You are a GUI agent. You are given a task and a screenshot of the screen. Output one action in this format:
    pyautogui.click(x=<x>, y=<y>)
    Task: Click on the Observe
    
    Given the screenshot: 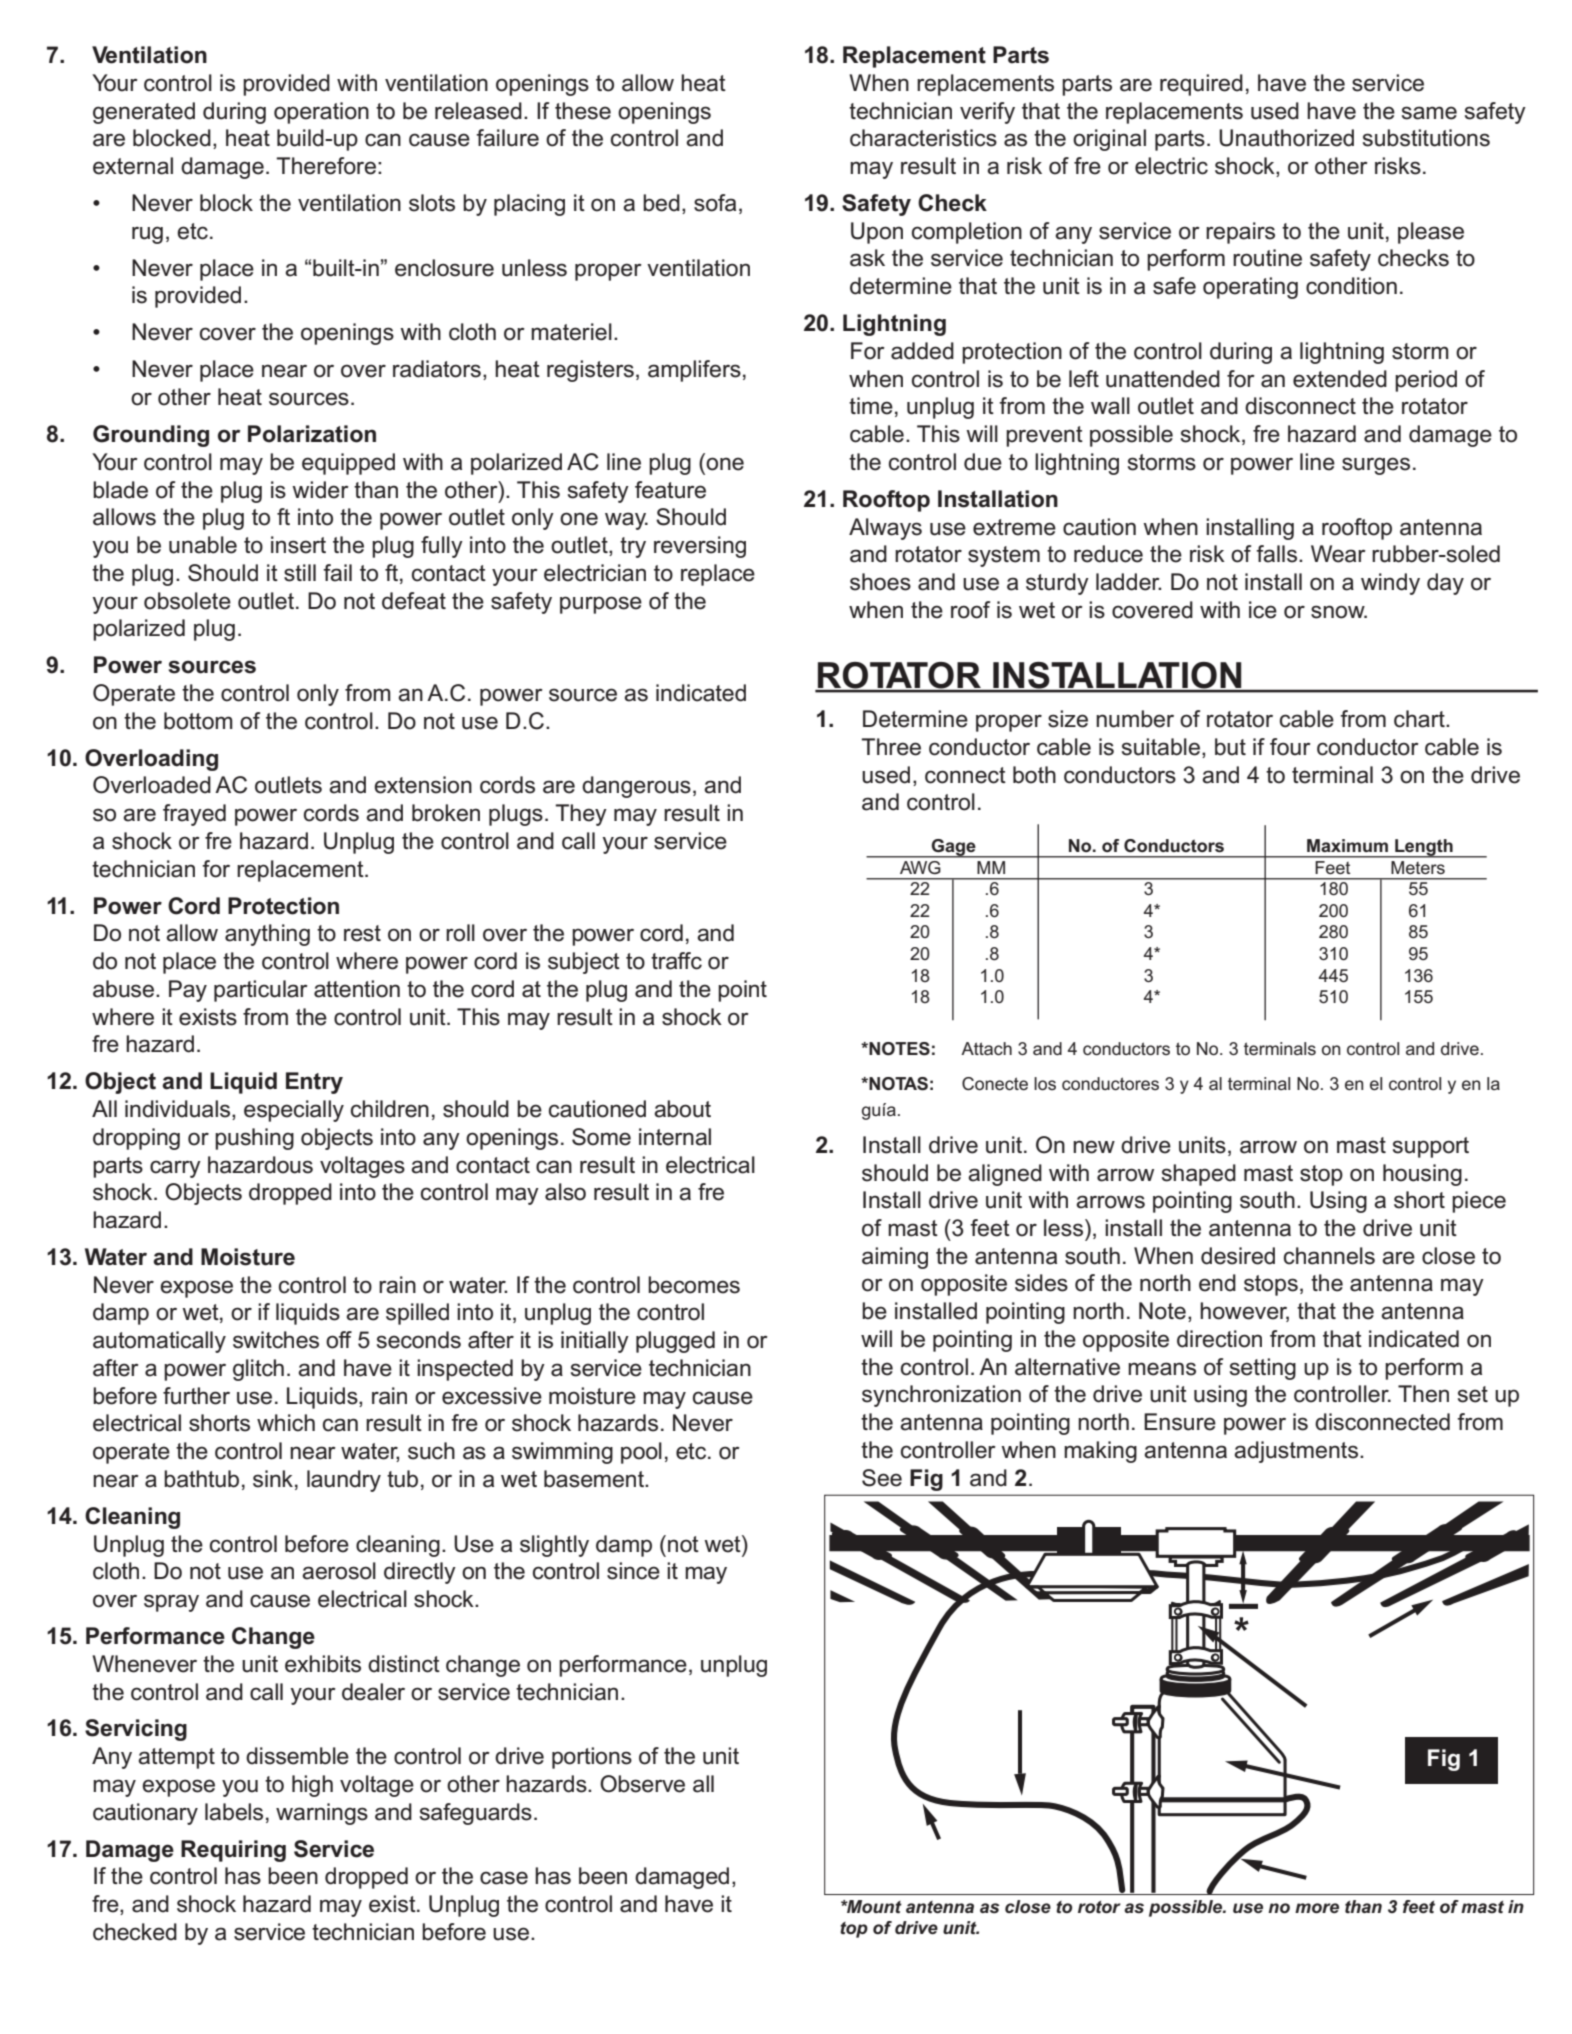 What is the action you would take?
    pyautogui.click(x=642, y=1784)
